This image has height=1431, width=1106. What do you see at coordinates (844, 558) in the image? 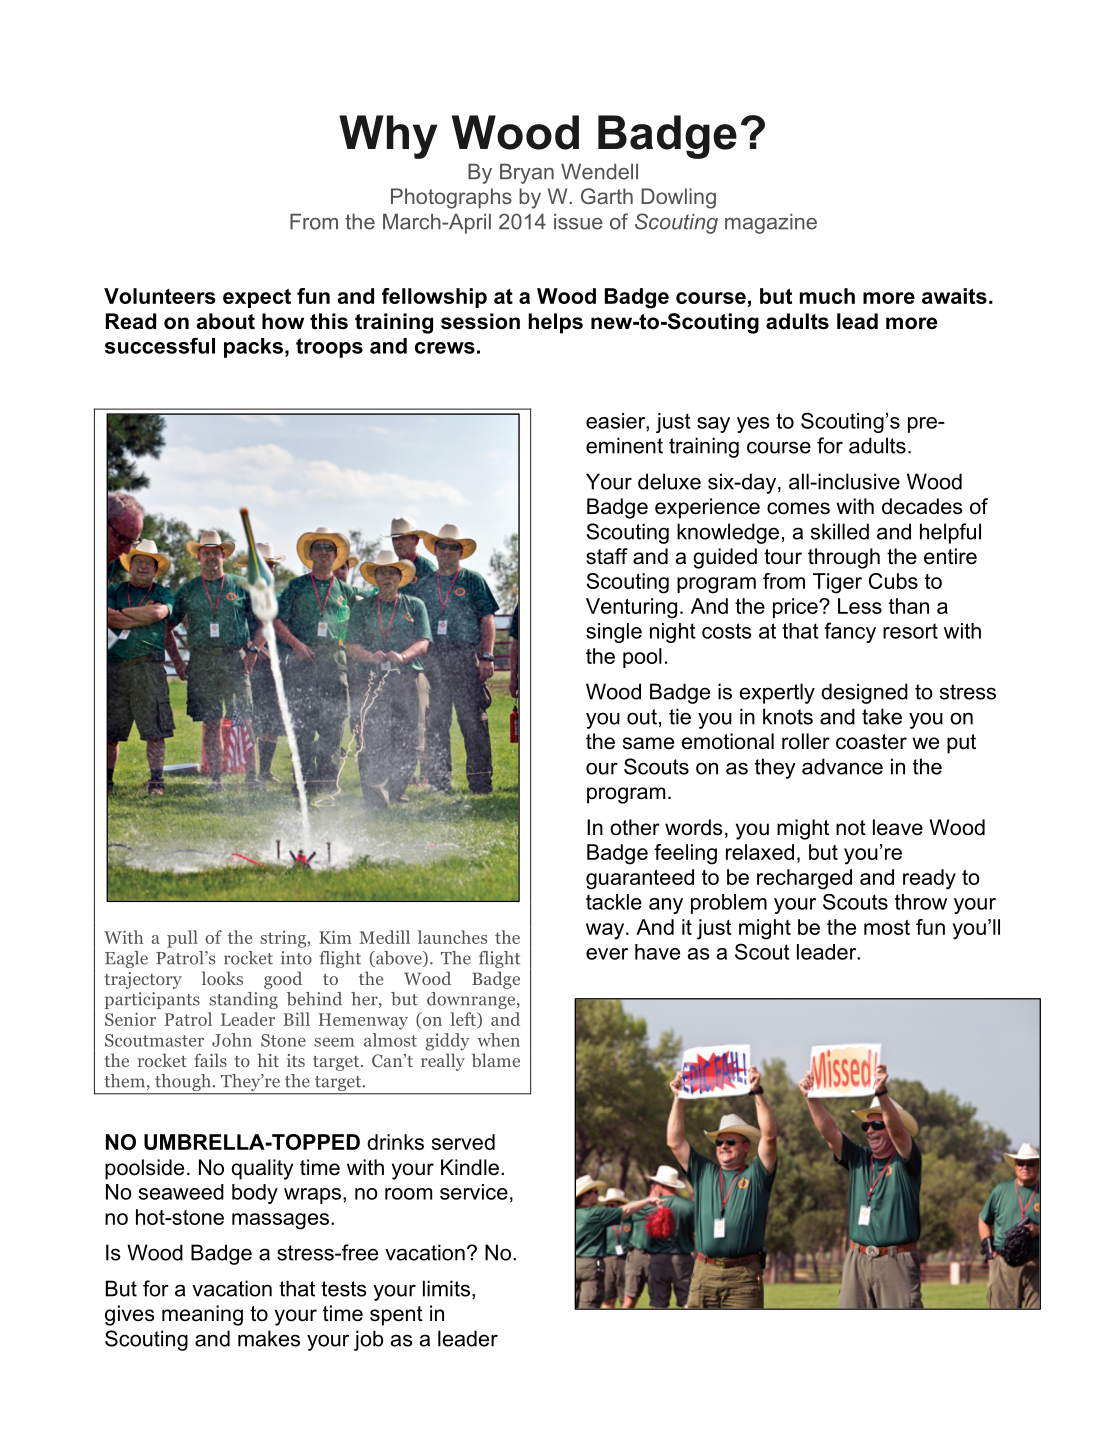
I see `through` at bounding box center [844, 558].
